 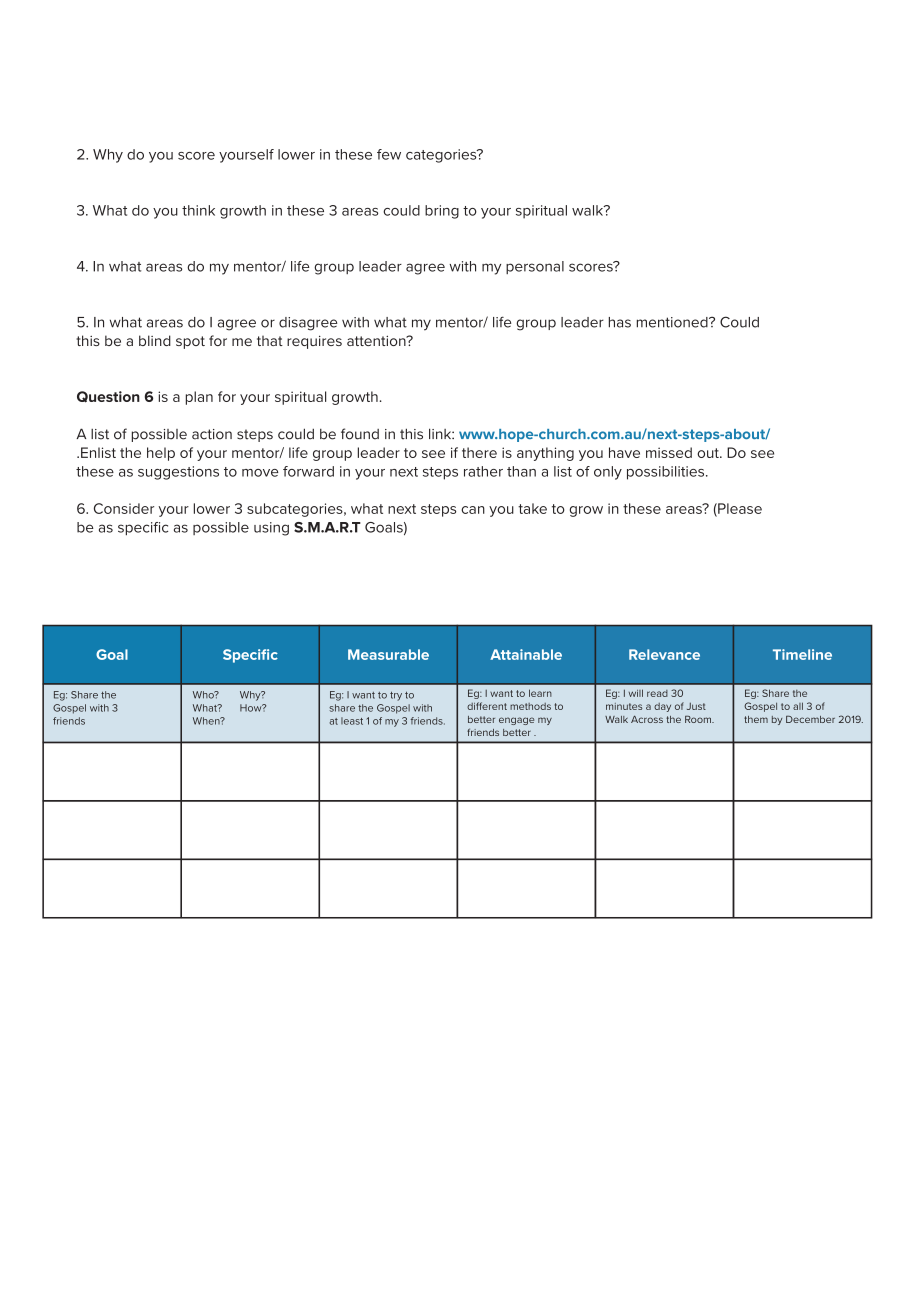 What do you see at coordinates (352, 721) in the page?
I see `least` at bounding box center [352, 721].
